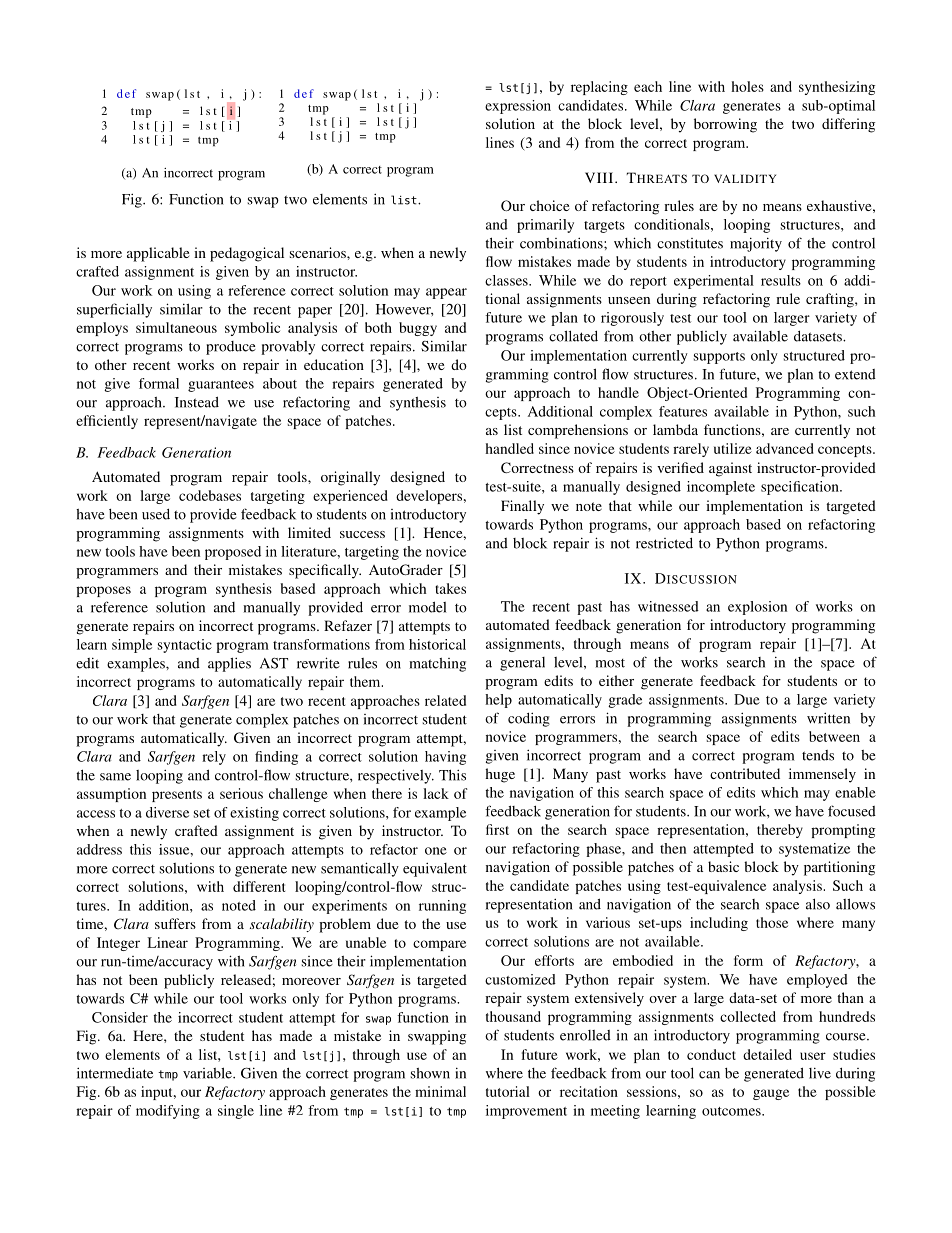  What do you see at coordinates (177, 796) in the screenshot?
I see `presents` at bounding box center [177, 796].
